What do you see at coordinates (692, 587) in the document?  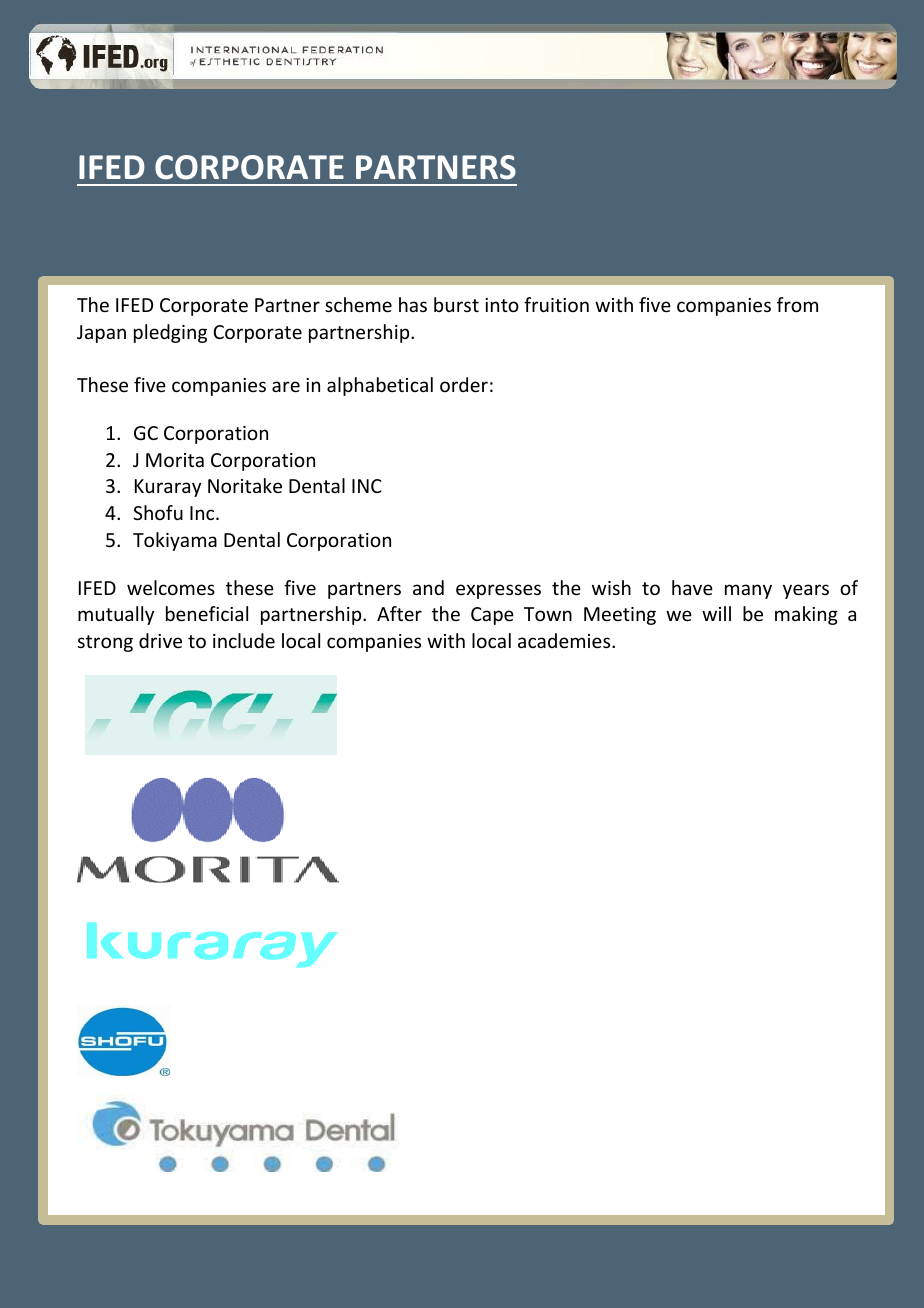 I see `have` at bounding box center [692, 587].
